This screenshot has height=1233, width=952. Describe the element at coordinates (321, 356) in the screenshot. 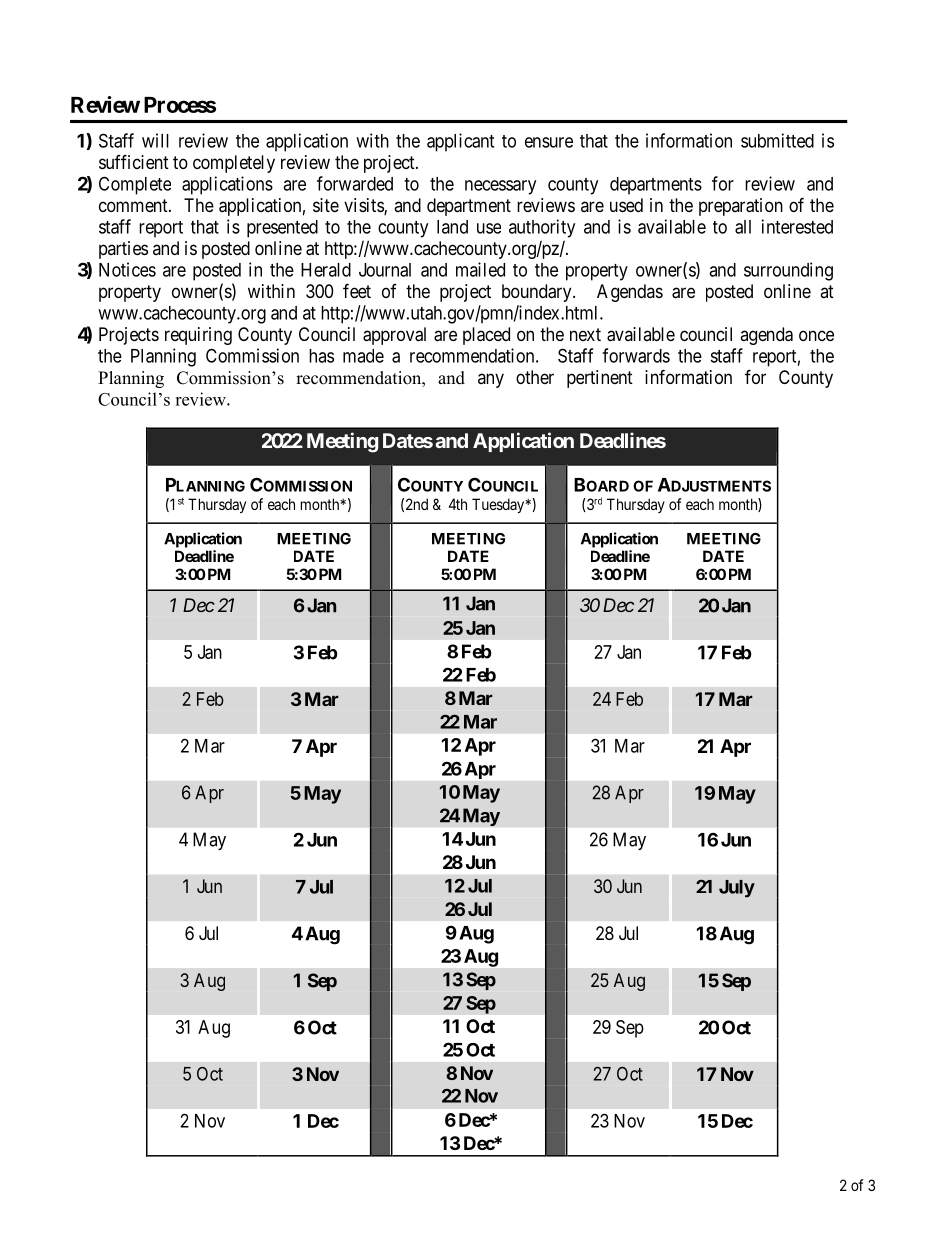

I see `has` at that location.
